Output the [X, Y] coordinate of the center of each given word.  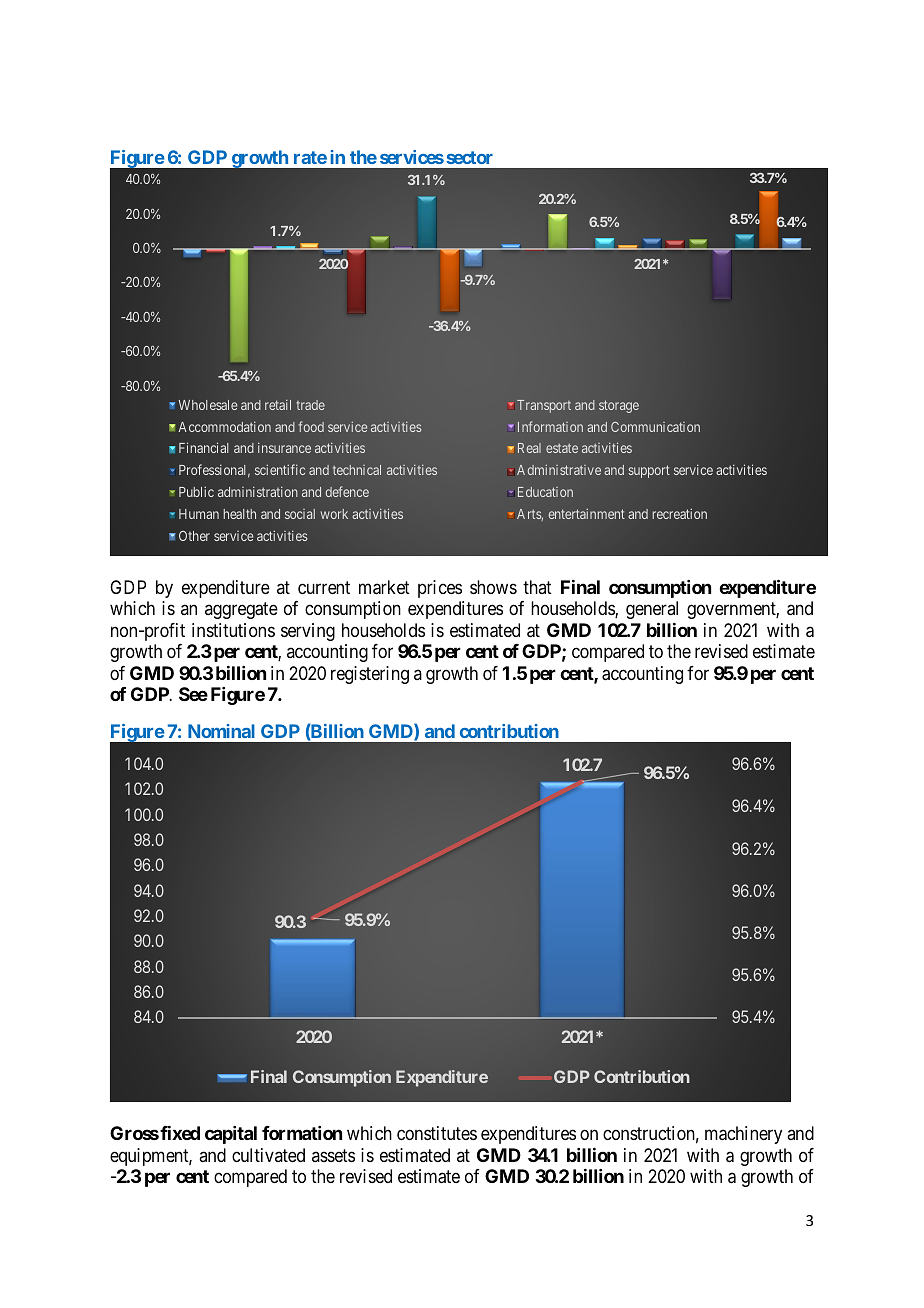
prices [440, 589]
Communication [655, 427]
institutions [233, 630]
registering [370, 675]
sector [469, 157]
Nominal [221, 731]
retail [278, 405]
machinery [743, 1135]
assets [333, 1155]
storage [619, 406]
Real [529, 448]
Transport [544, 406]
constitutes [437, 1133]
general [652, 610]
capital [231, 1135]
